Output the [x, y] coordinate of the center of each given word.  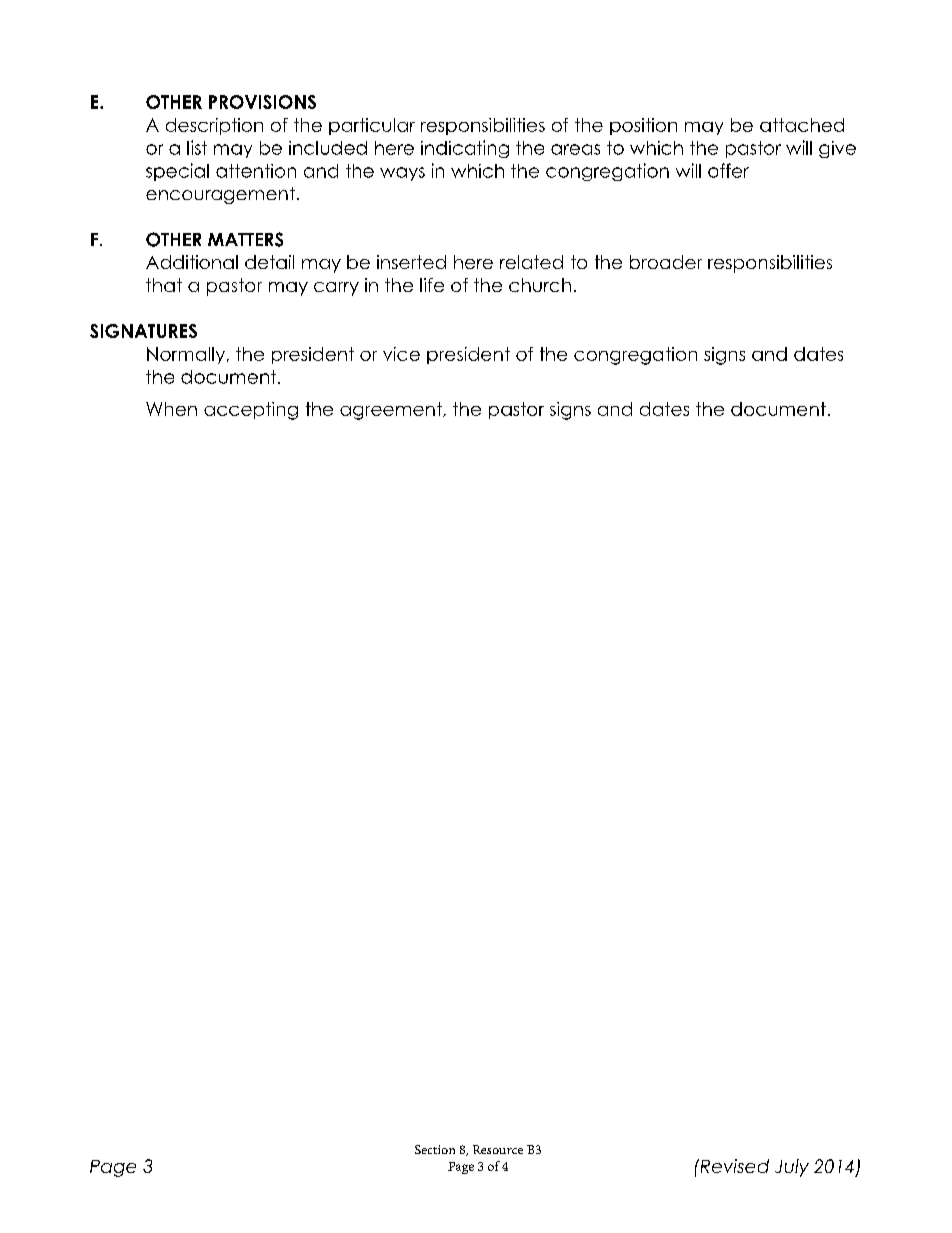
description [214, 126]
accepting [251, 411]
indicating [465, 149]
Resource [498, 1149]
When [171, 409]
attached [802, 125]
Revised [733, 1166]
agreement [392, 411]
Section [435, 1149]
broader [666, 262]
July [792, 1168]
